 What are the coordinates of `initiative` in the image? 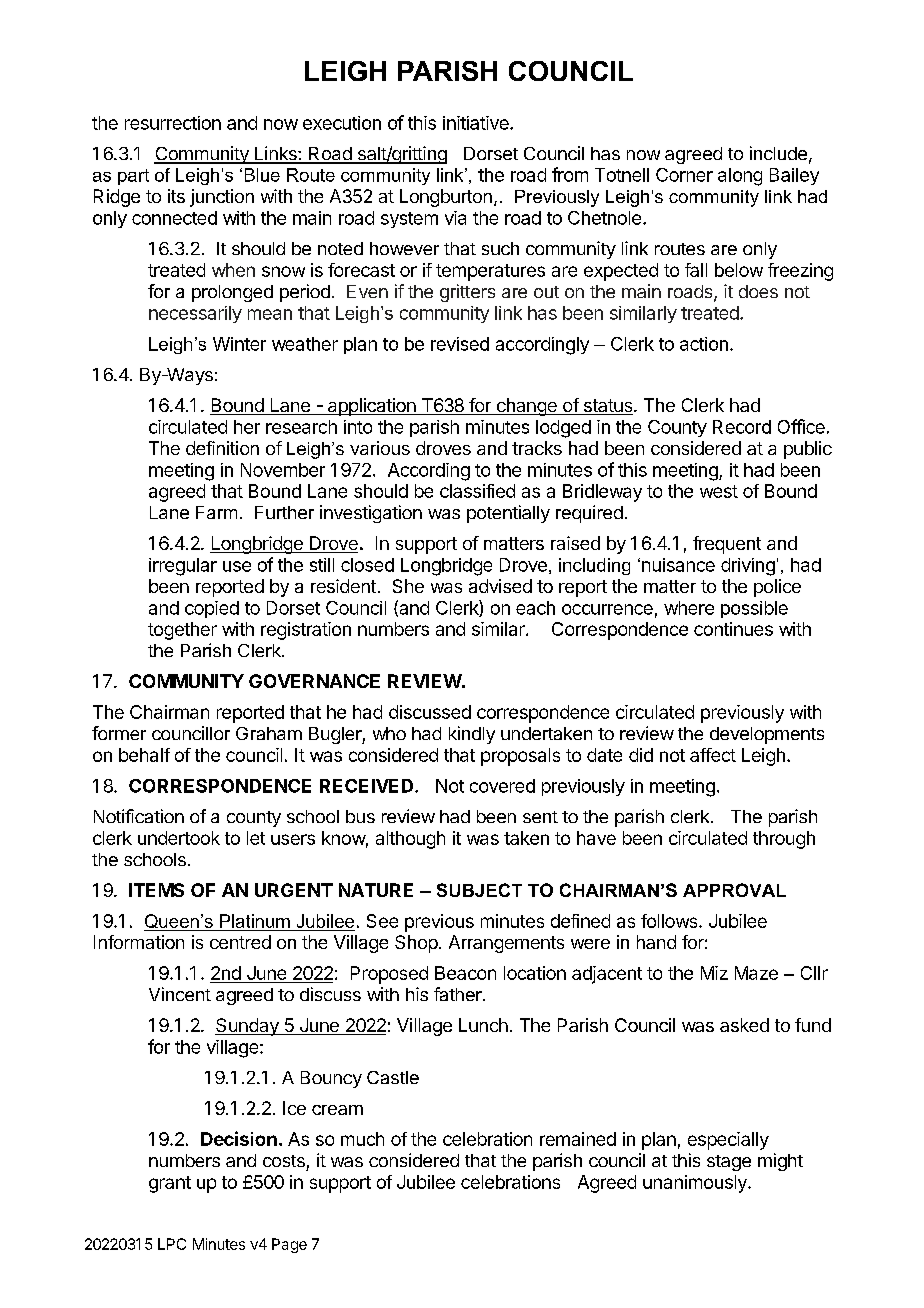 It's located at (477, 123).
